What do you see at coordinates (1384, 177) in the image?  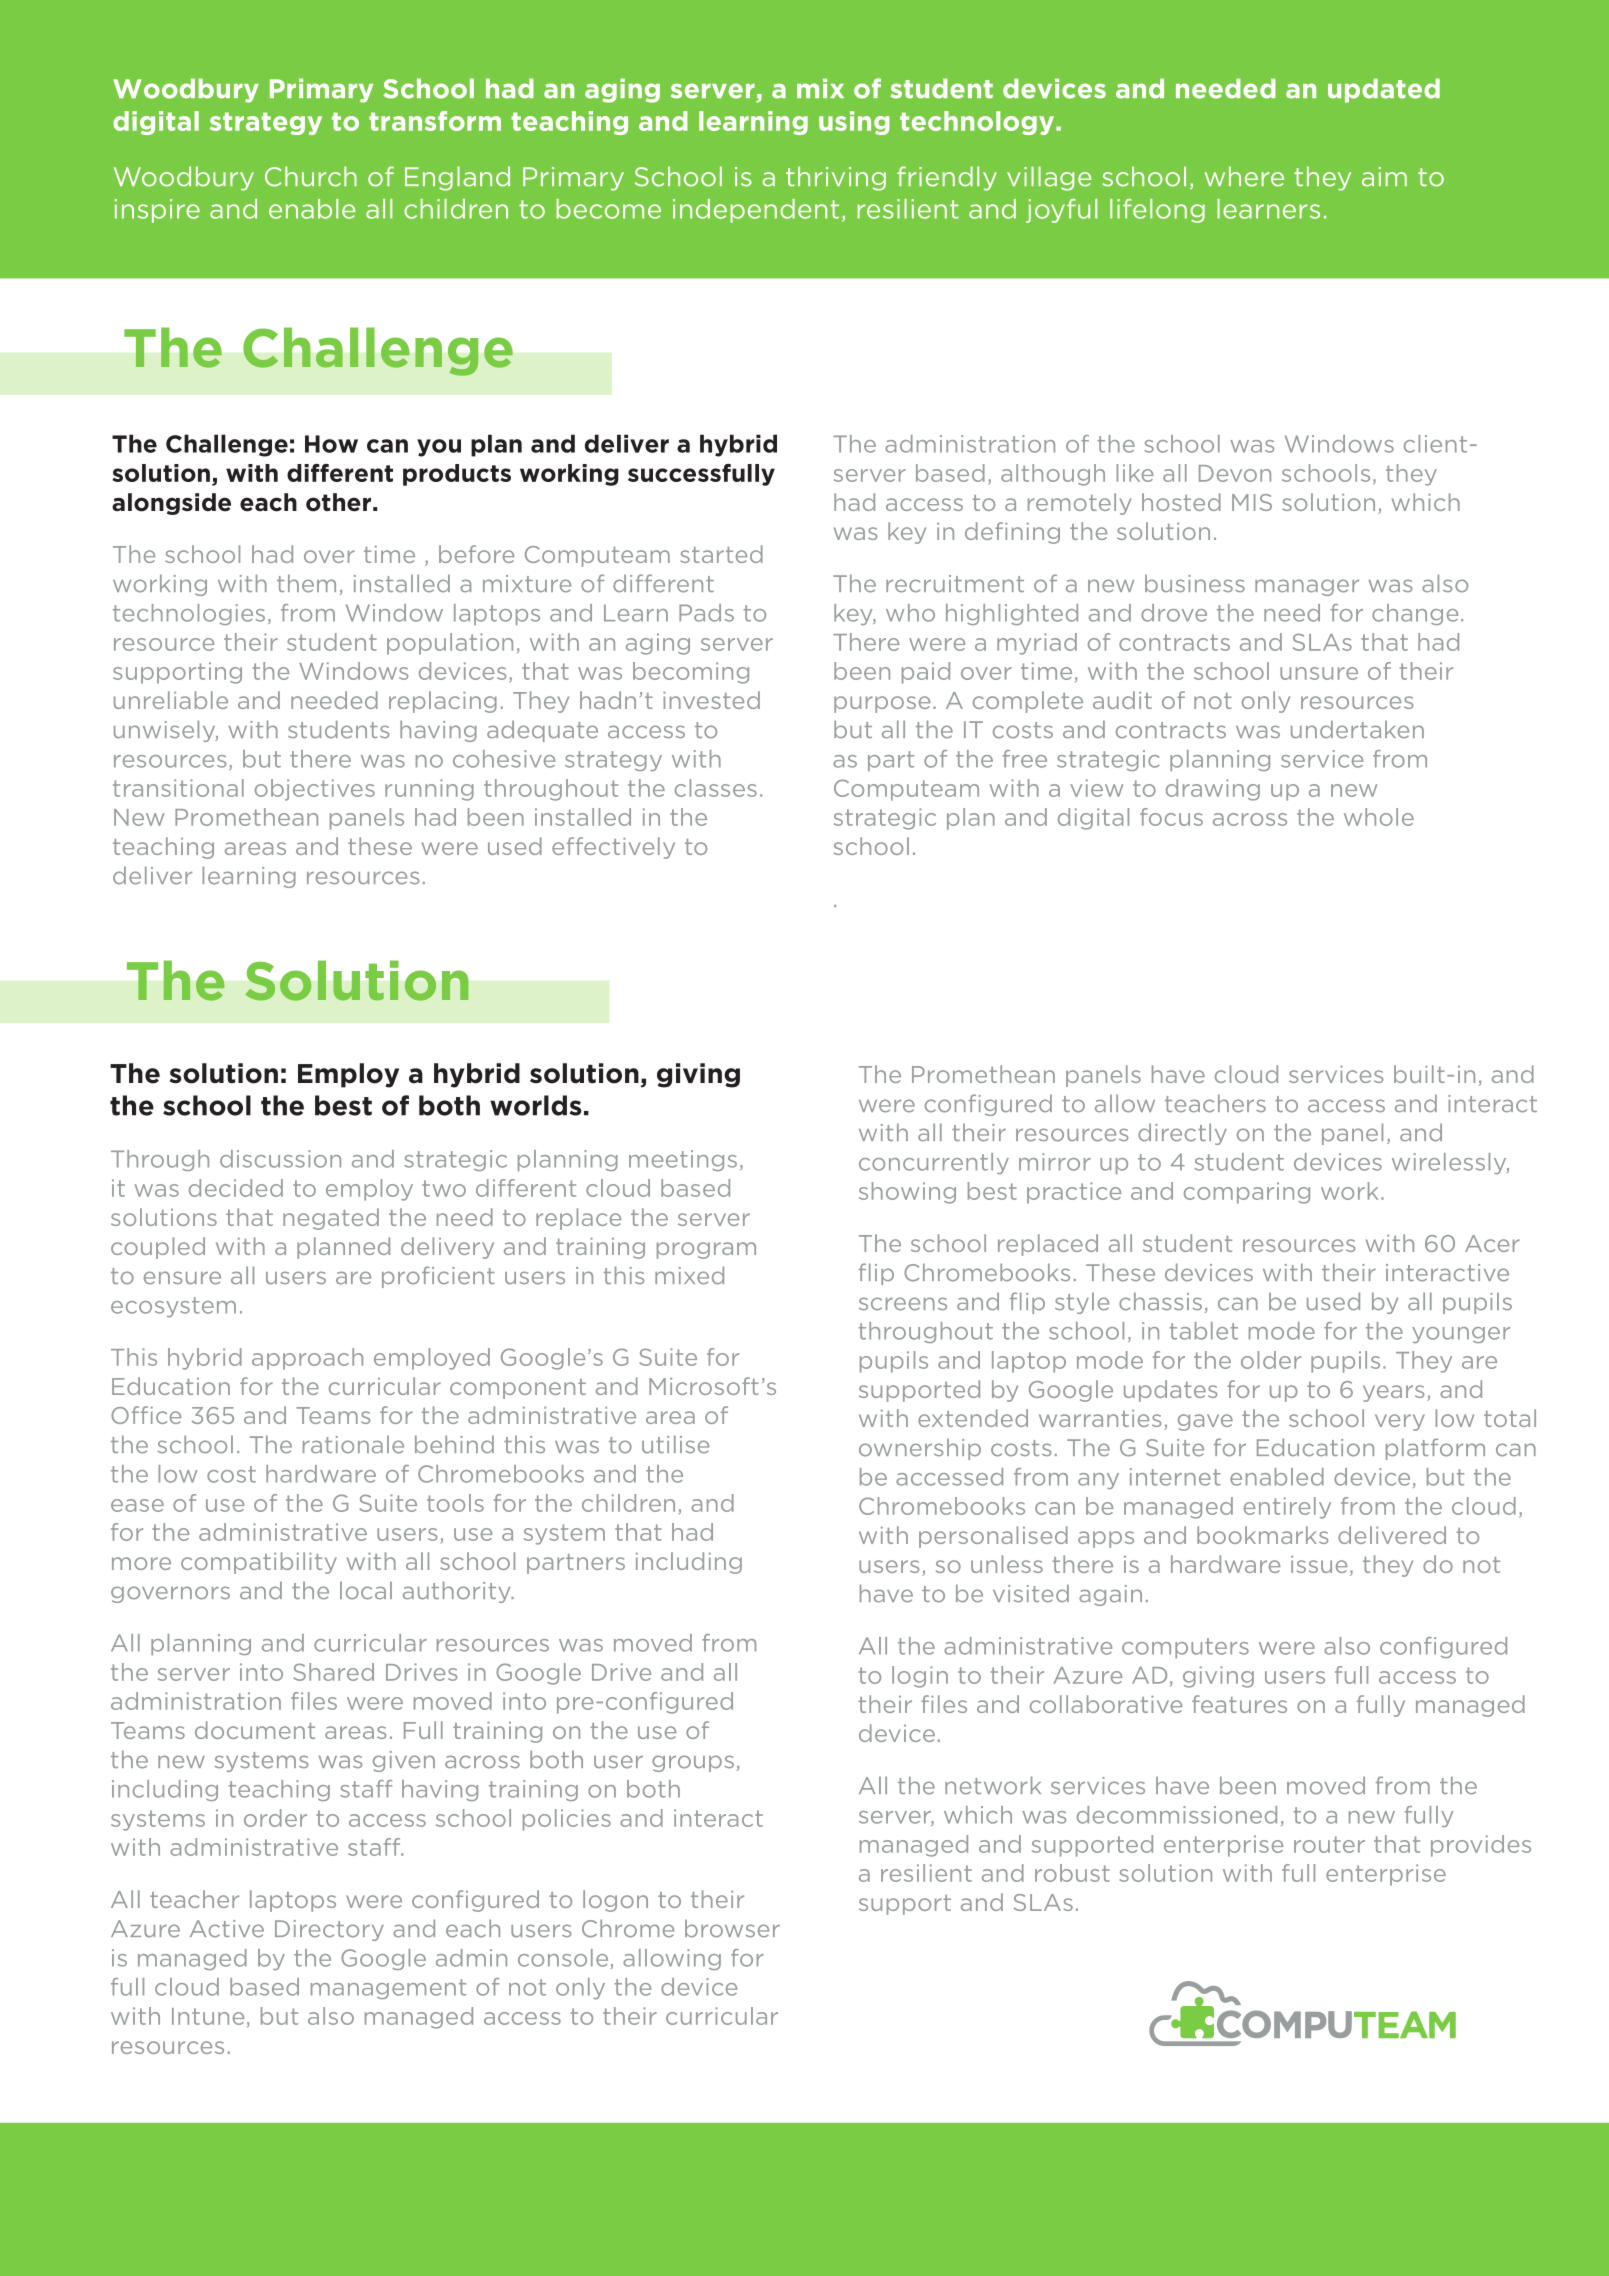 I see `aim` at bounding box center [1384, 177].
